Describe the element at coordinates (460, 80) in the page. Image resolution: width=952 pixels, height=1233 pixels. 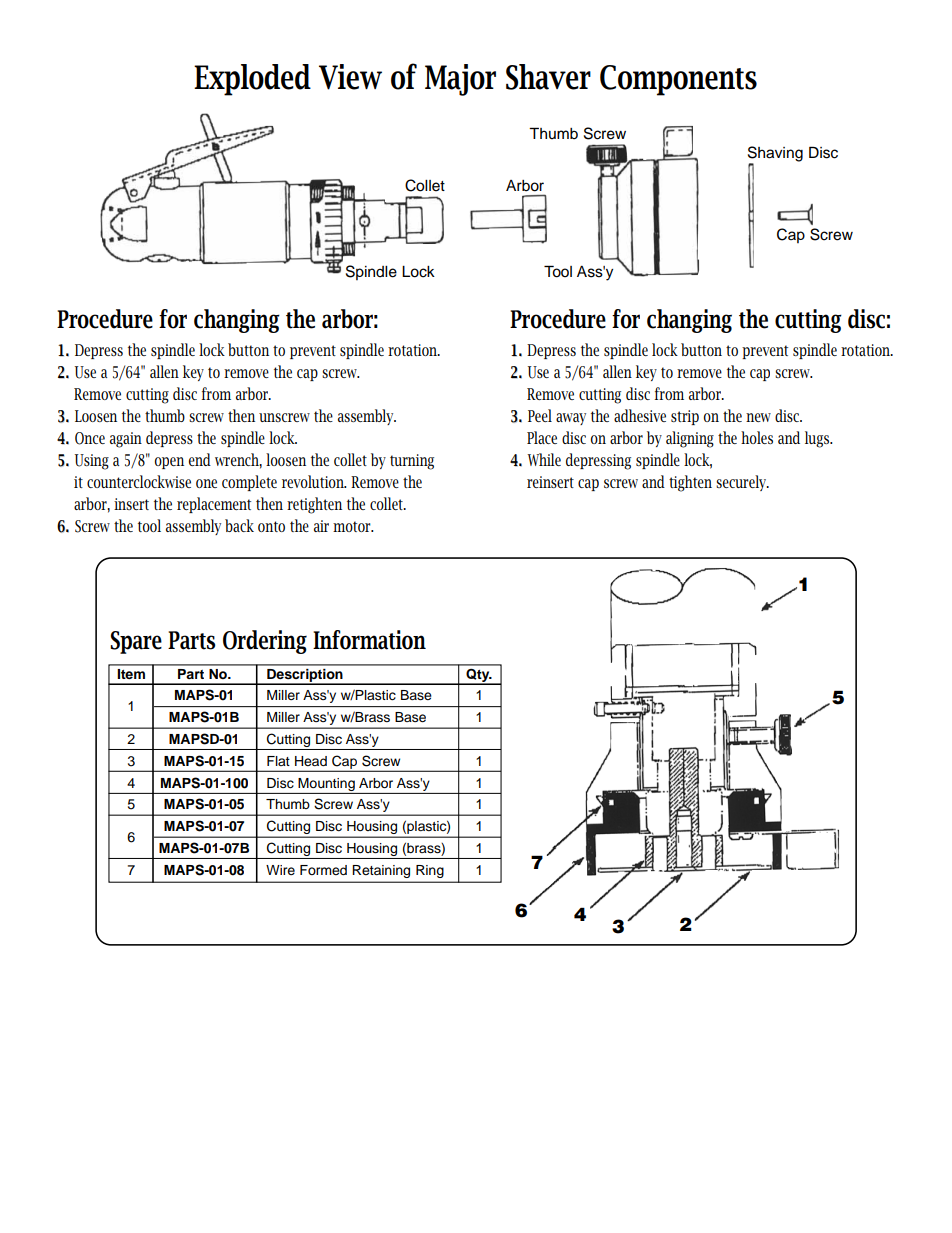
I see `Major` at that location.
